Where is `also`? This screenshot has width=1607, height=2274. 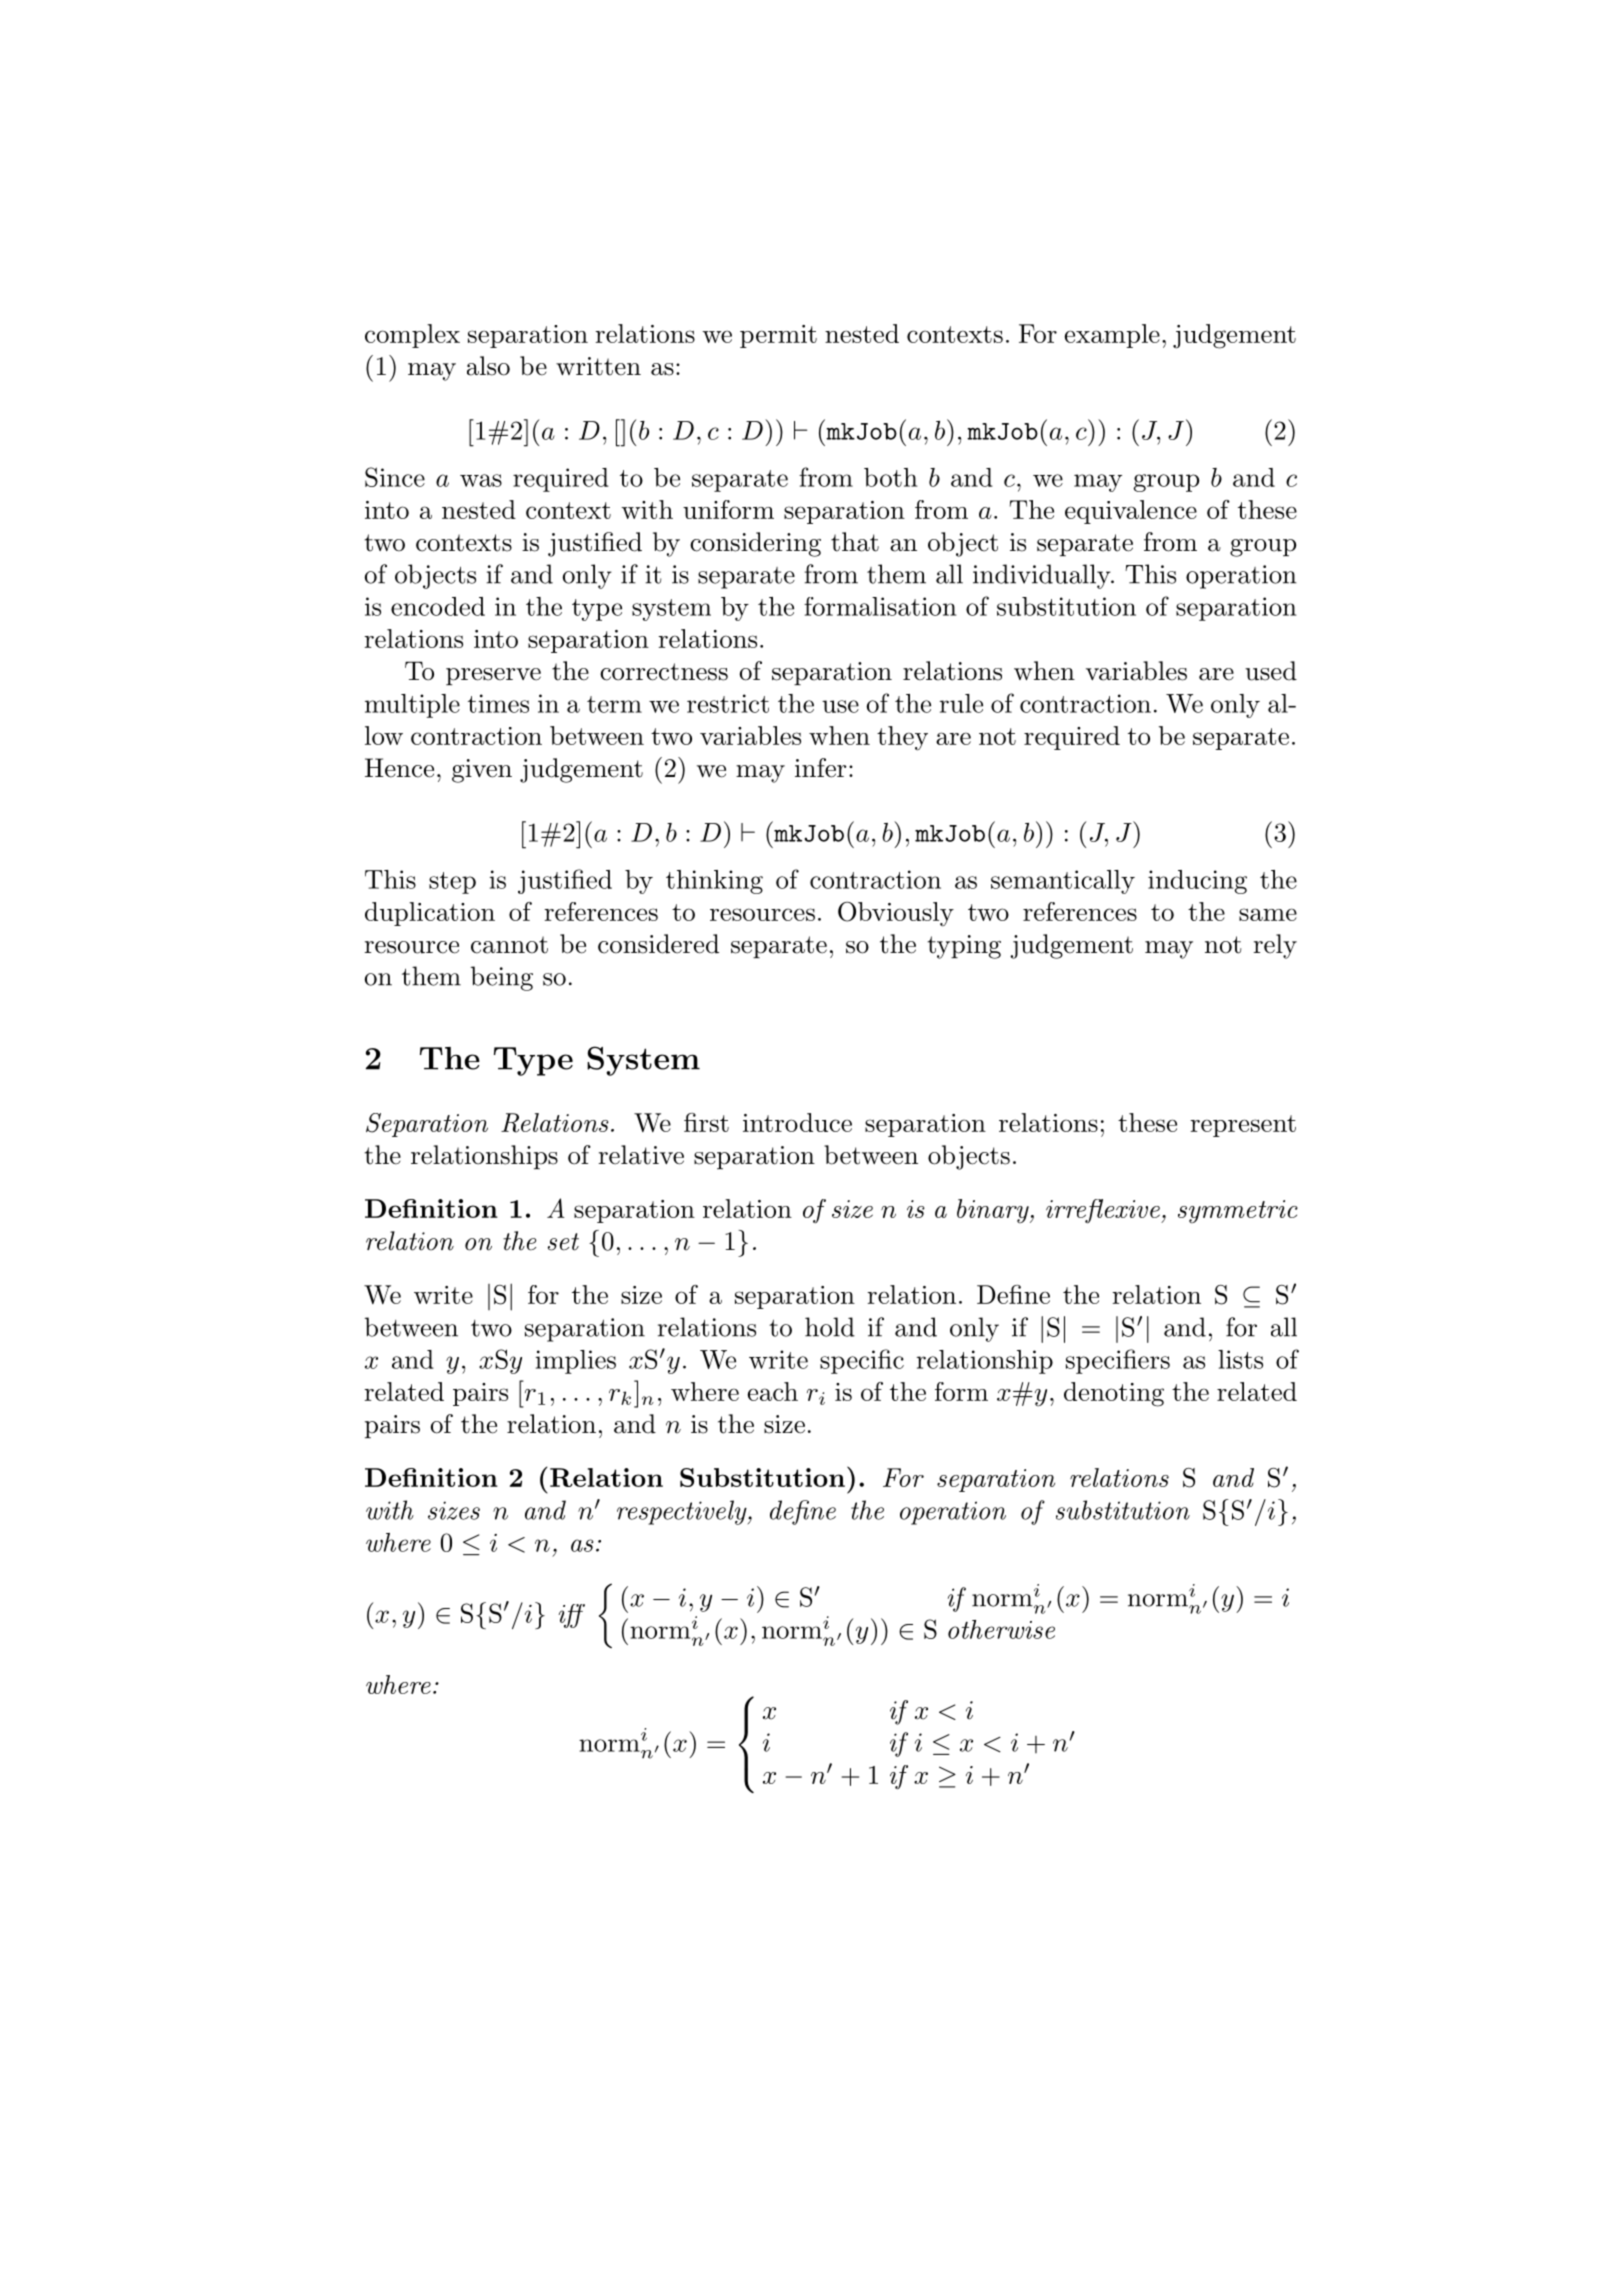
also is located at coordinates (488, 366).
